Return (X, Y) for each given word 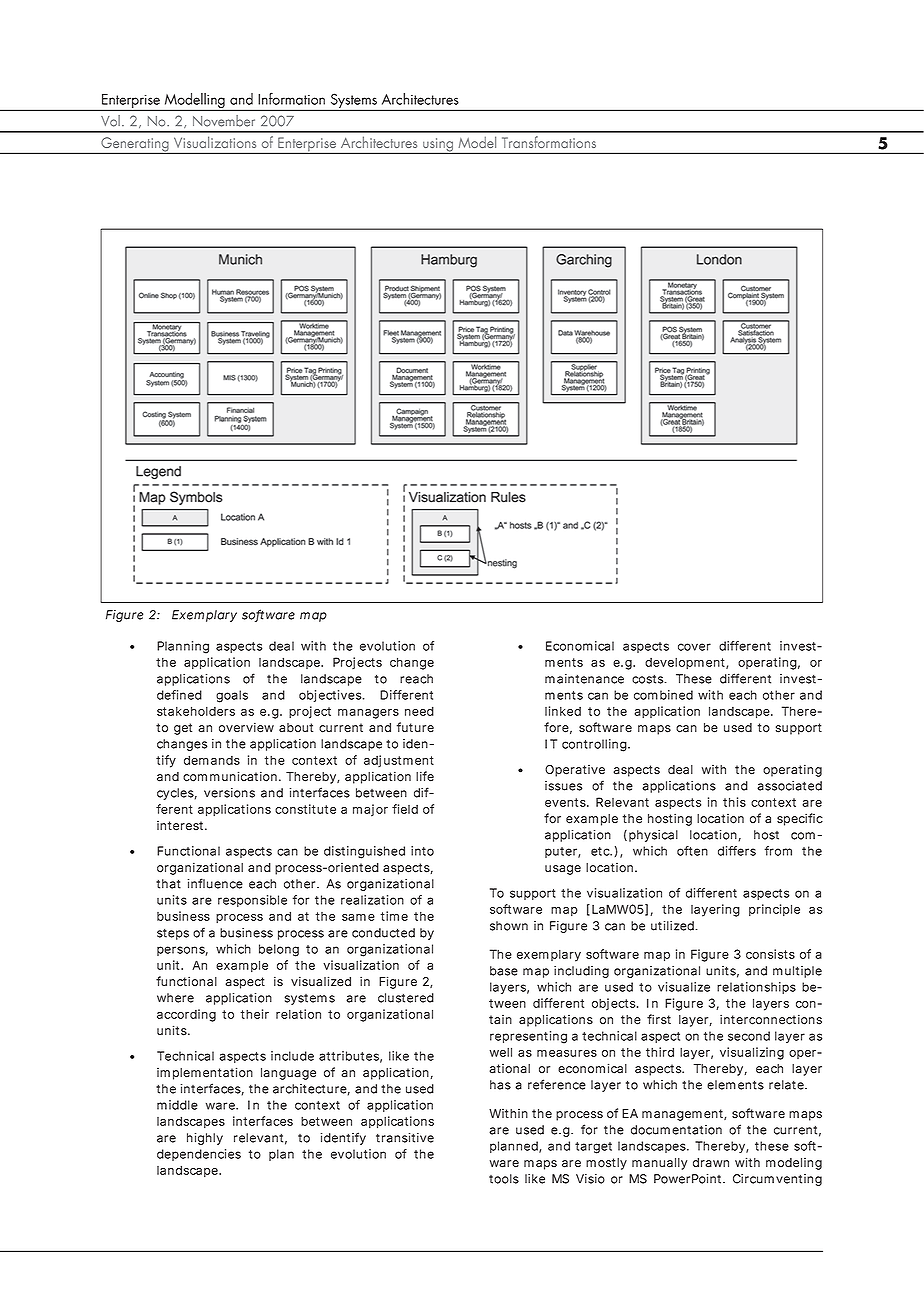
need (419, 711)
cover (694, 647)
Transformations (550, 142)
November (224, 121)
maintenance (584, 679)
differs (737, 851)
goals (232, 696)
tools (504, 1179)
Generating (135, 145)
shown (509, 926)
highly (205, 1139)
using (438, 146)
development (686, 663)
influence (215, 883)
